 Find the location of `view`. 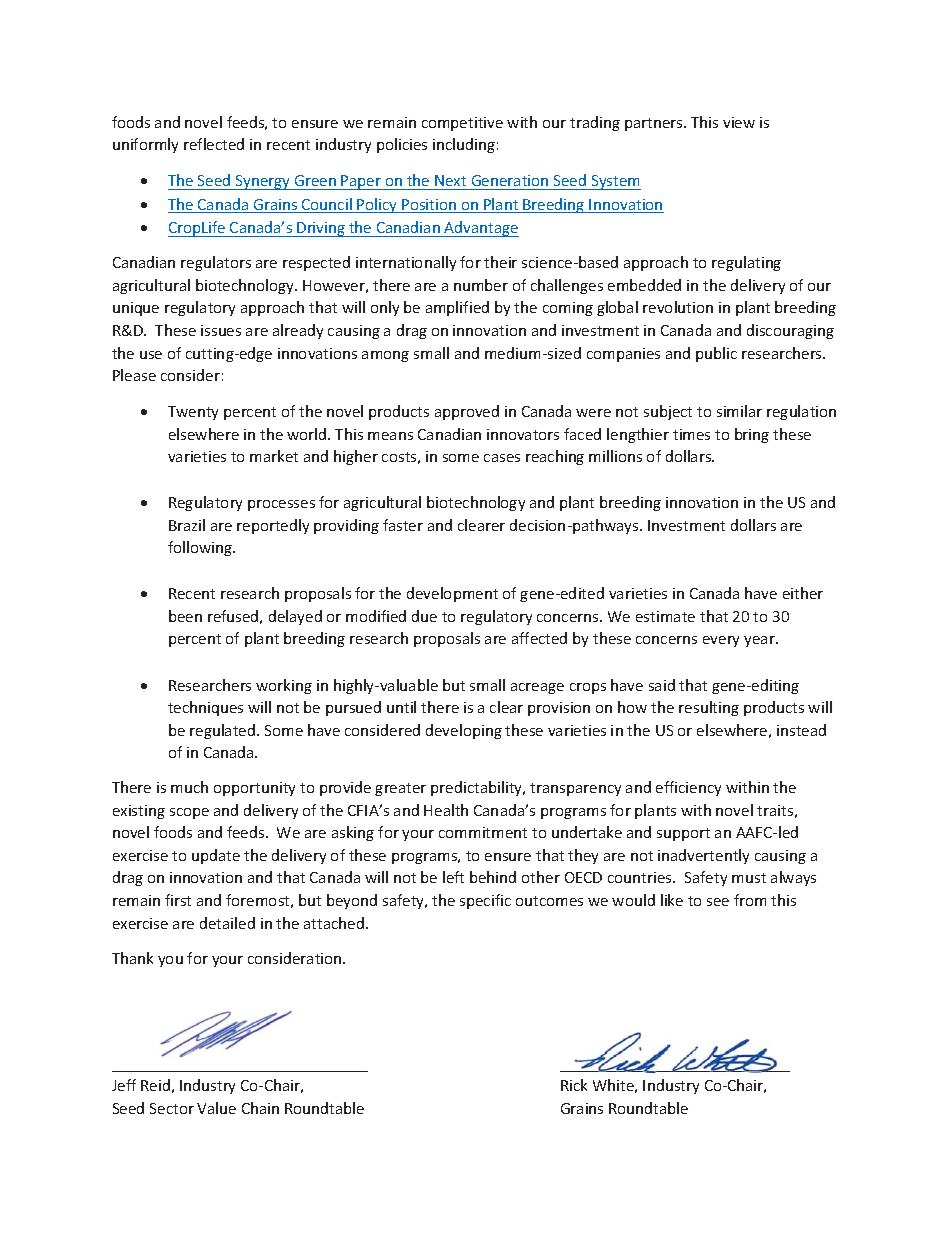

view is located at coordinates (739, 122).
